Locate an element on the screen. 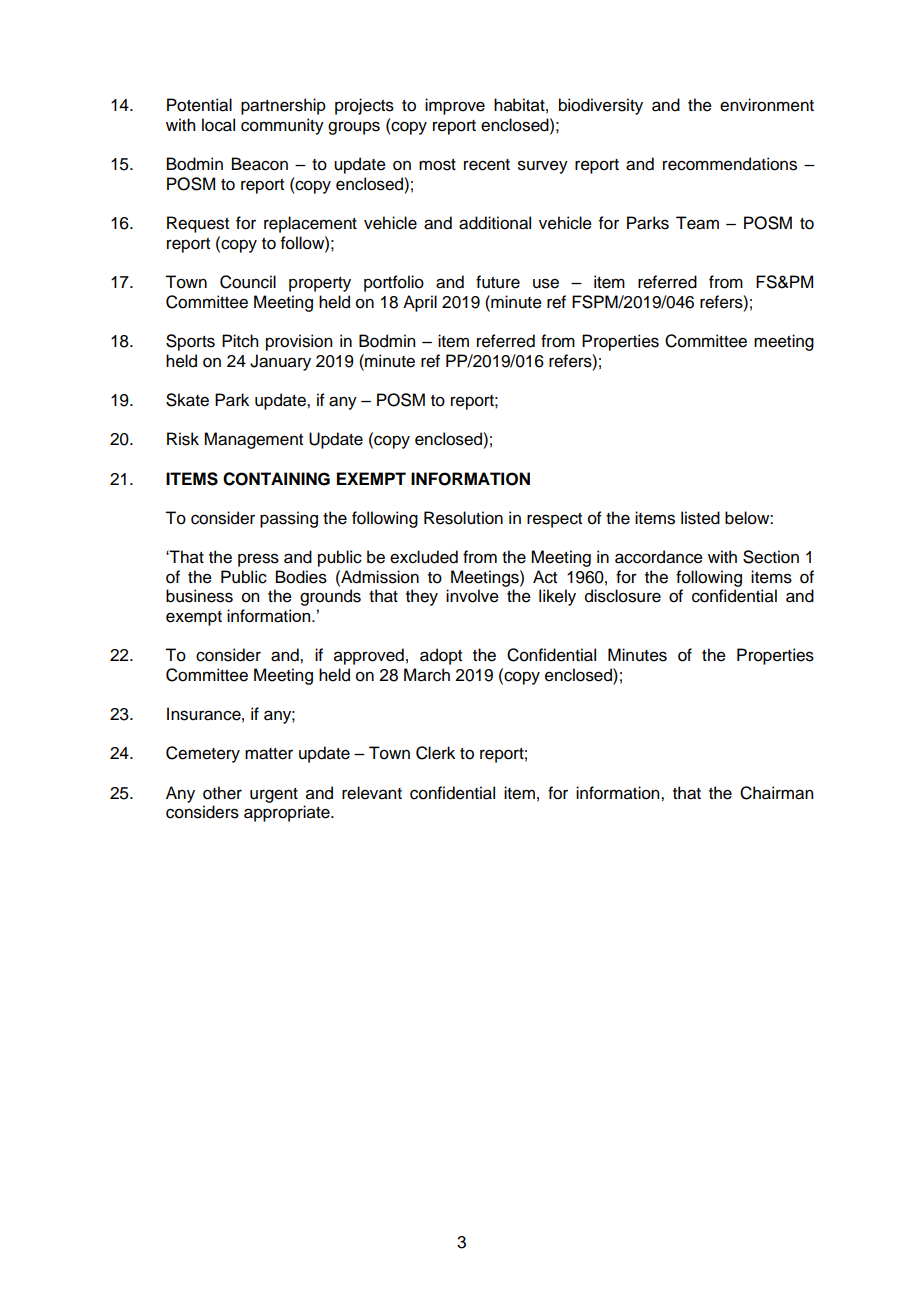 The width and height of the screenshot is (924, 1307). Chairman is located at coordinates (776, 793).
